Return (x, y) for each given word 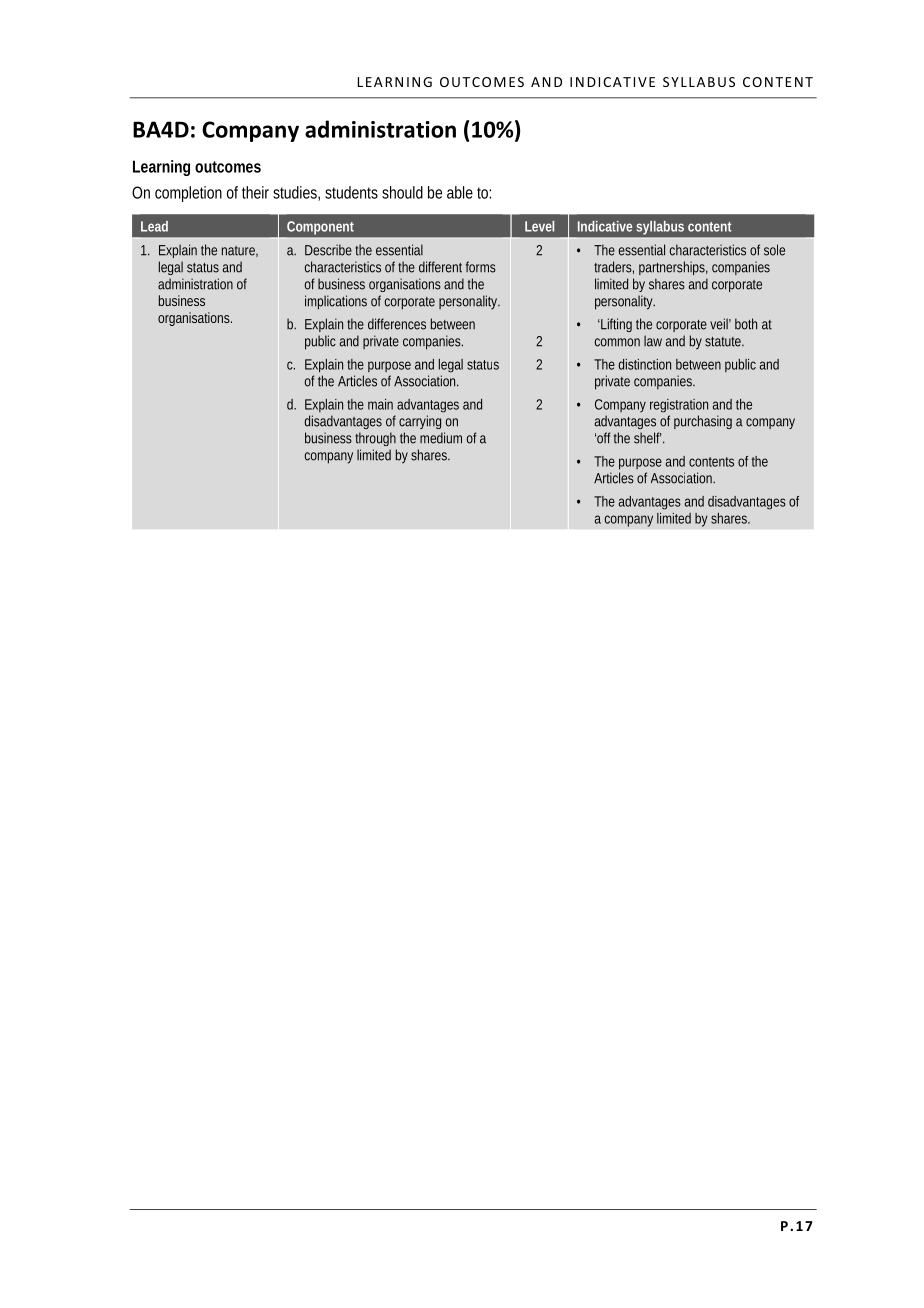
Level (539, 226)
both (746, 324)
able (460, 192)
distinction (644, 364)
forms (481, 267)
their (255, 192)
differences (397, 324)
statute (723, 342)
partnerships (672, 268)
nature (238, 251)
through (375, 439)
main (380, 404)
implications (336, 302)
